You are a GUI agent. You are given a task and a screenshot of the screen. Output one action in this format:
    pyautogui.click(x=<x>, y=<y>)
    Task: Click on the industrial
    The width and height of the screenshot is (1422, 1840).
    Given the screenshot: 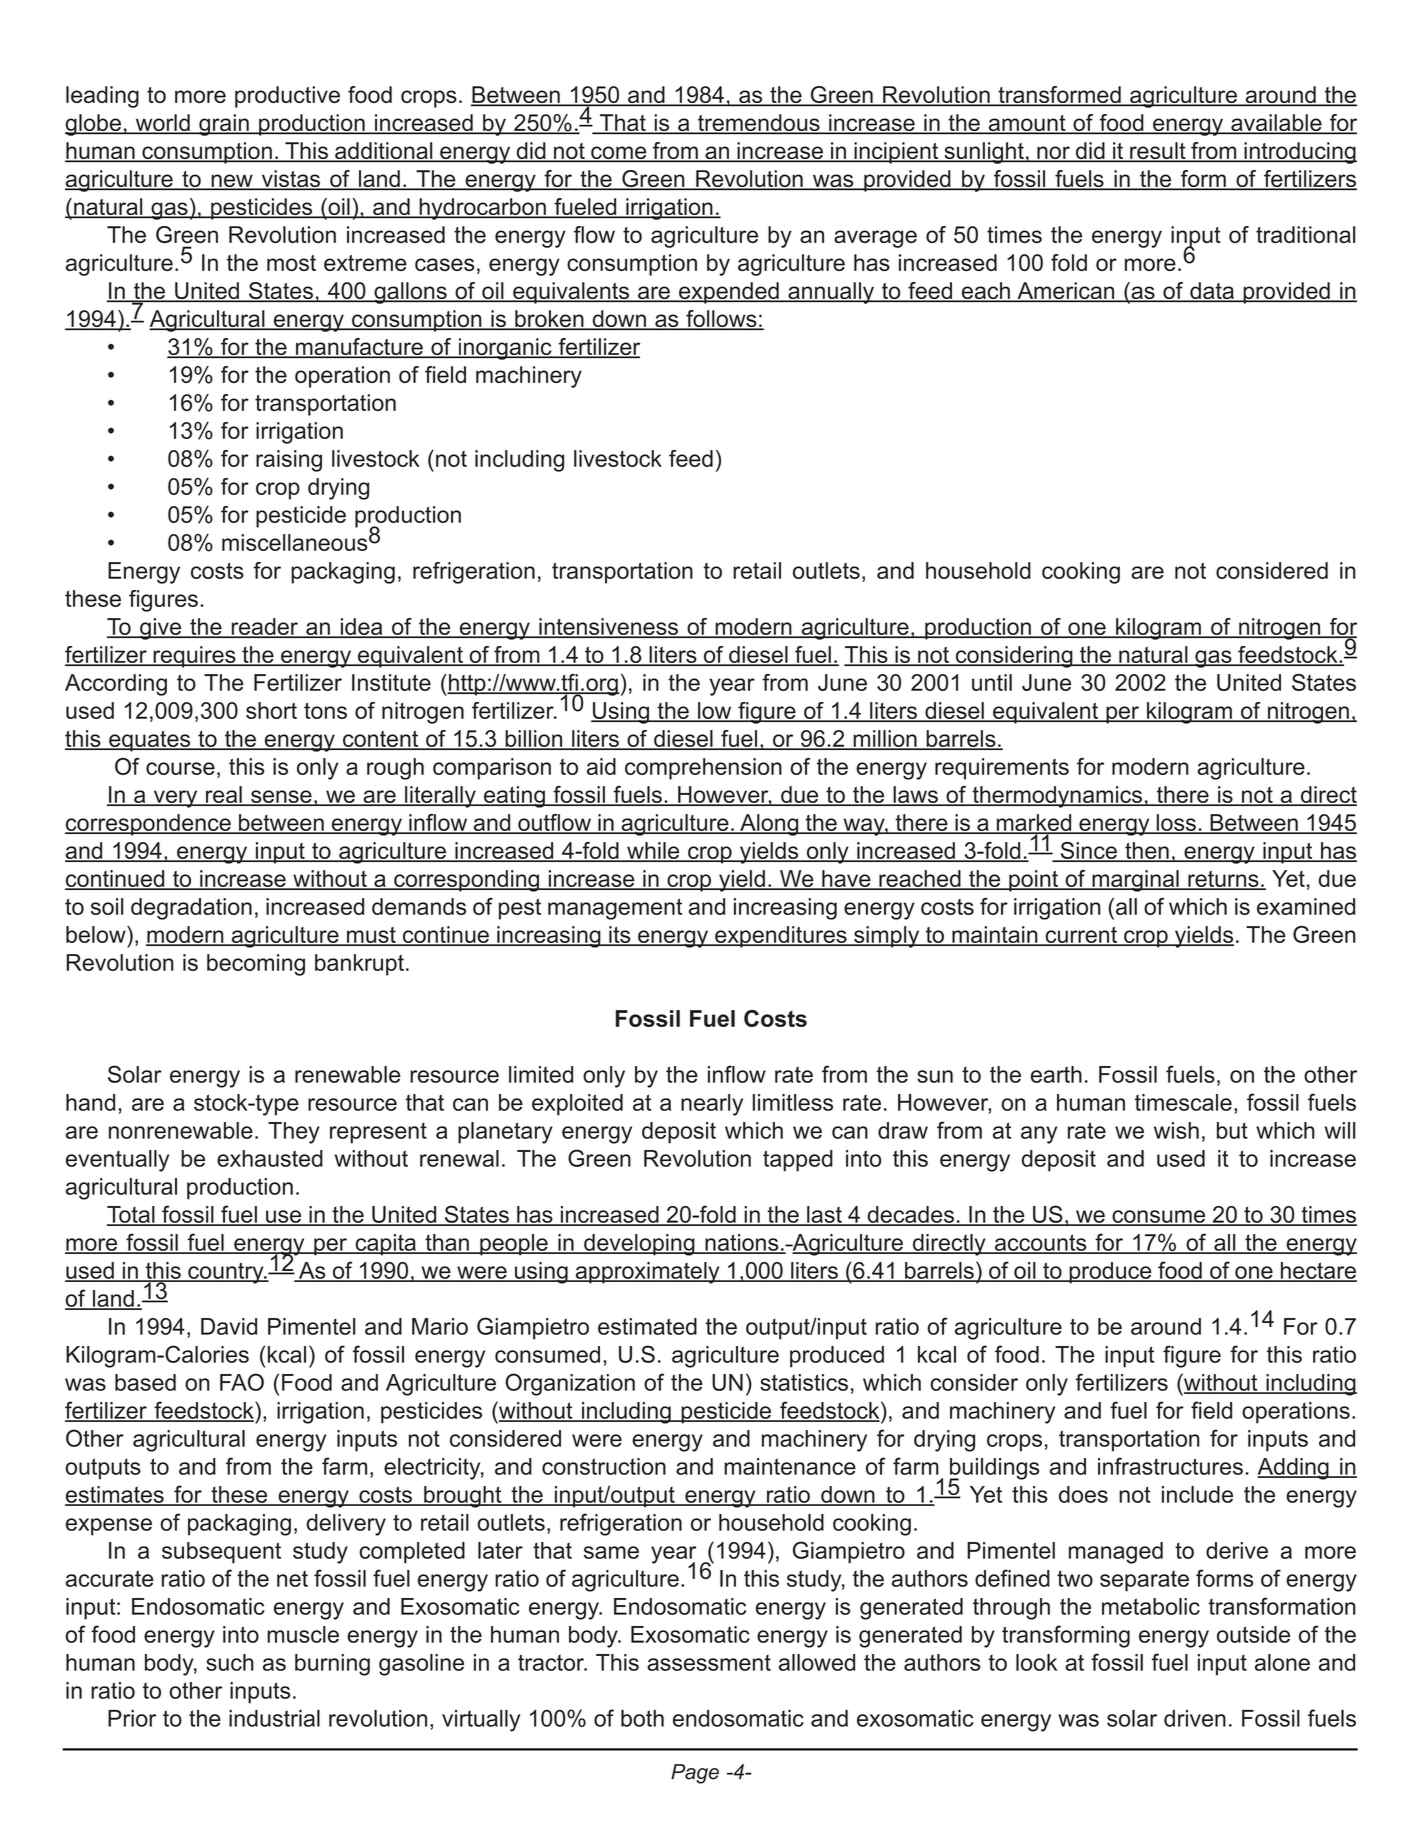 What is the action you would take?
    pyautogui.click(x=274, y=1718)
